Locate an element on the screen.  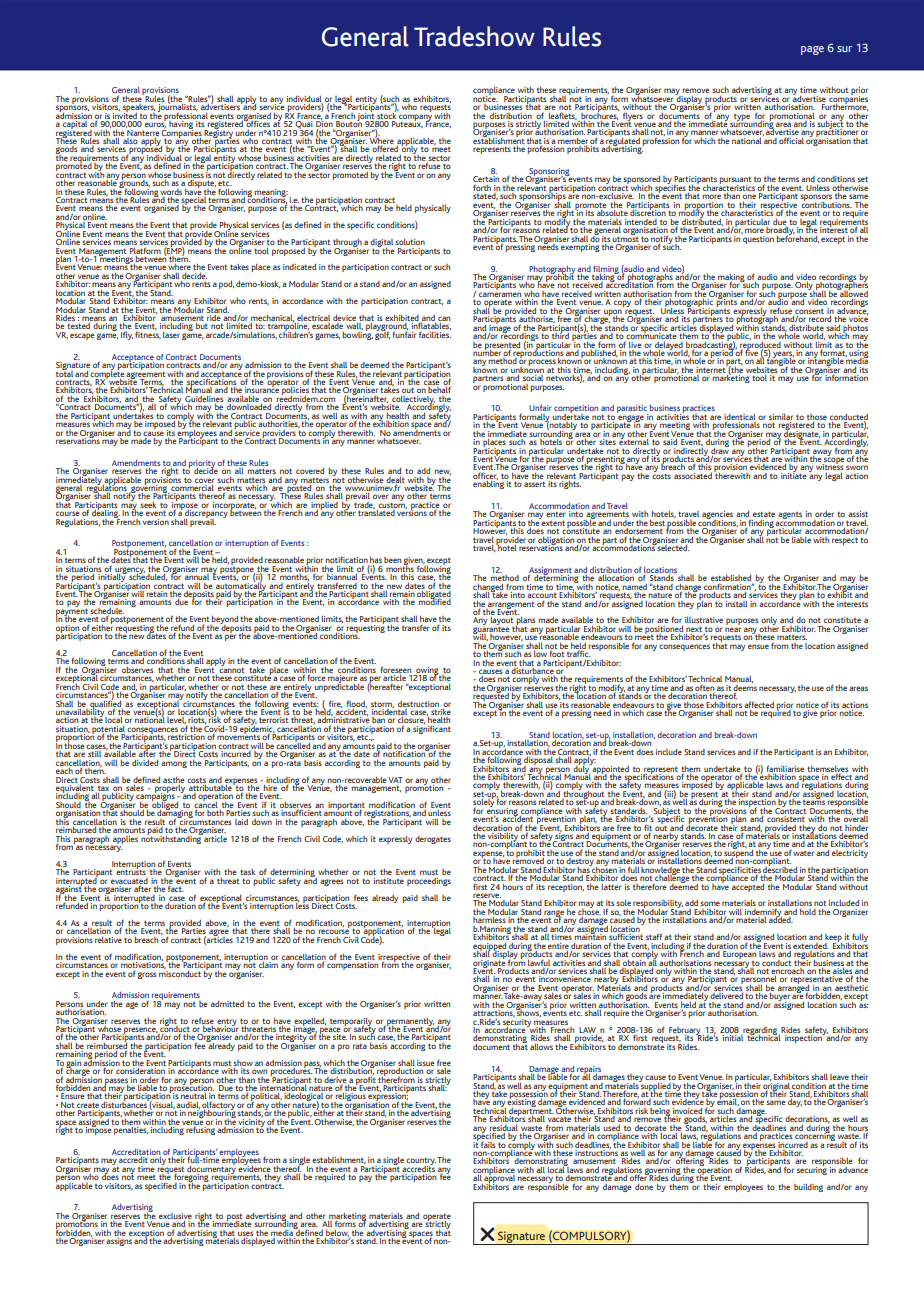
familiarise is located at coordinates (785, 769).
